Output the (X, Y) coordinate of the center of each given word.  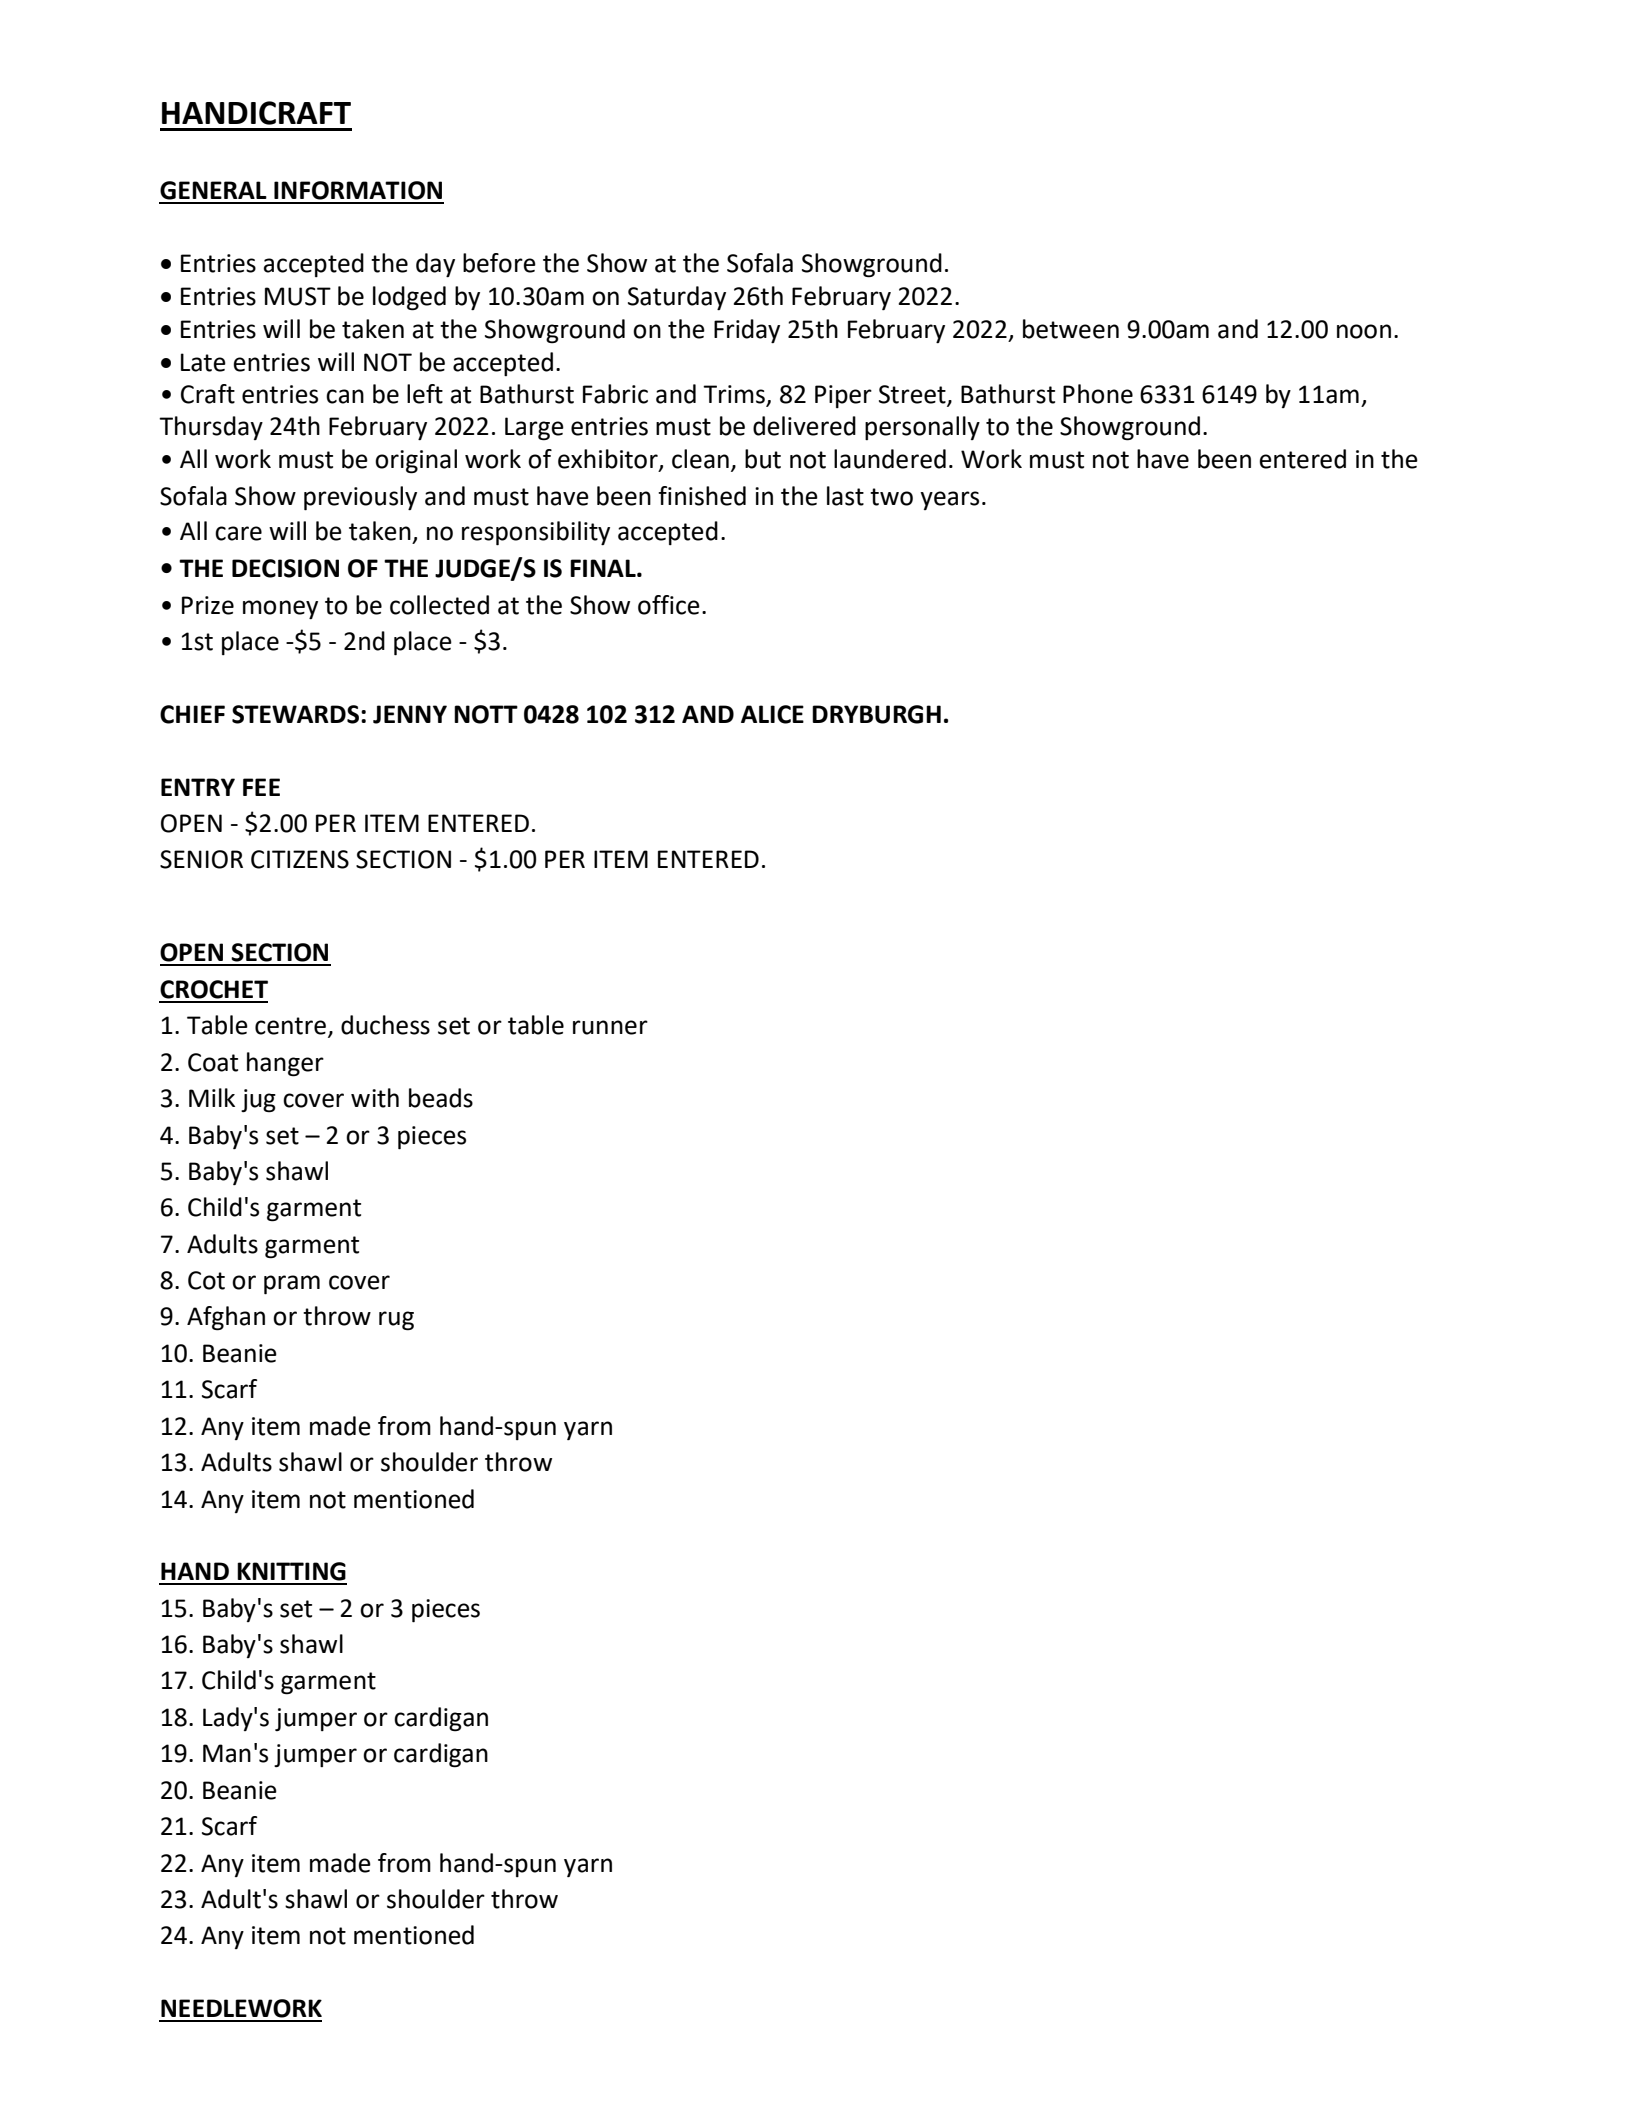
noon (1364, 331)
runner (610, 1027)
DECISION (285, 568)
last (845, 496)
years (949, 500)
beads (441, 1098)
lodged (409, 298)
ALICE (772, 714)
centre (290, 1026)
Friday (747, 331)
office (669, 605)
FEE (261, 787)
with (375, 1098)
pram (292, 1285)
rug (396, 1321)
